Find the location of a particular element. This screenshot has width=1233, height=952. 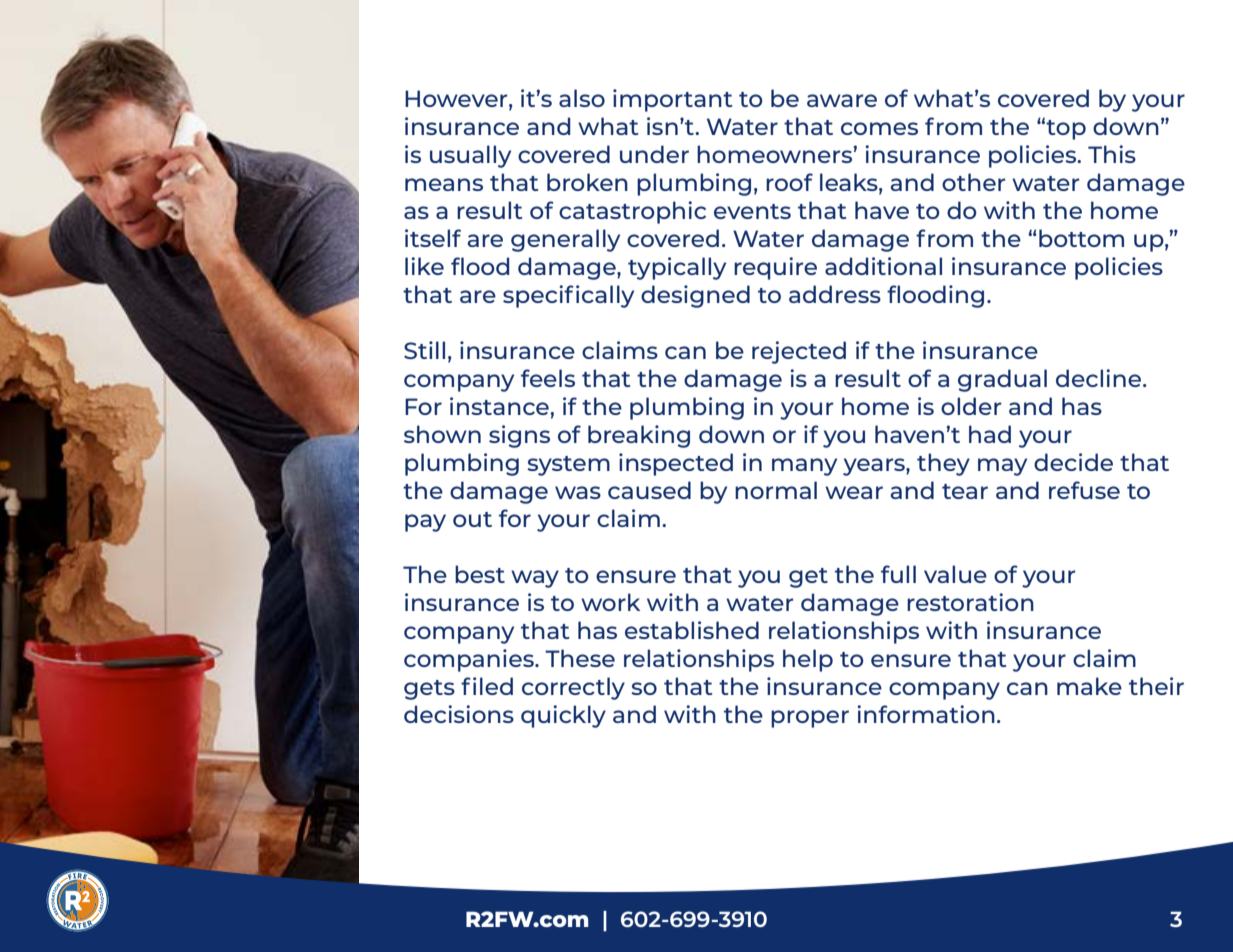

value is located at coordinates (955, 574).
